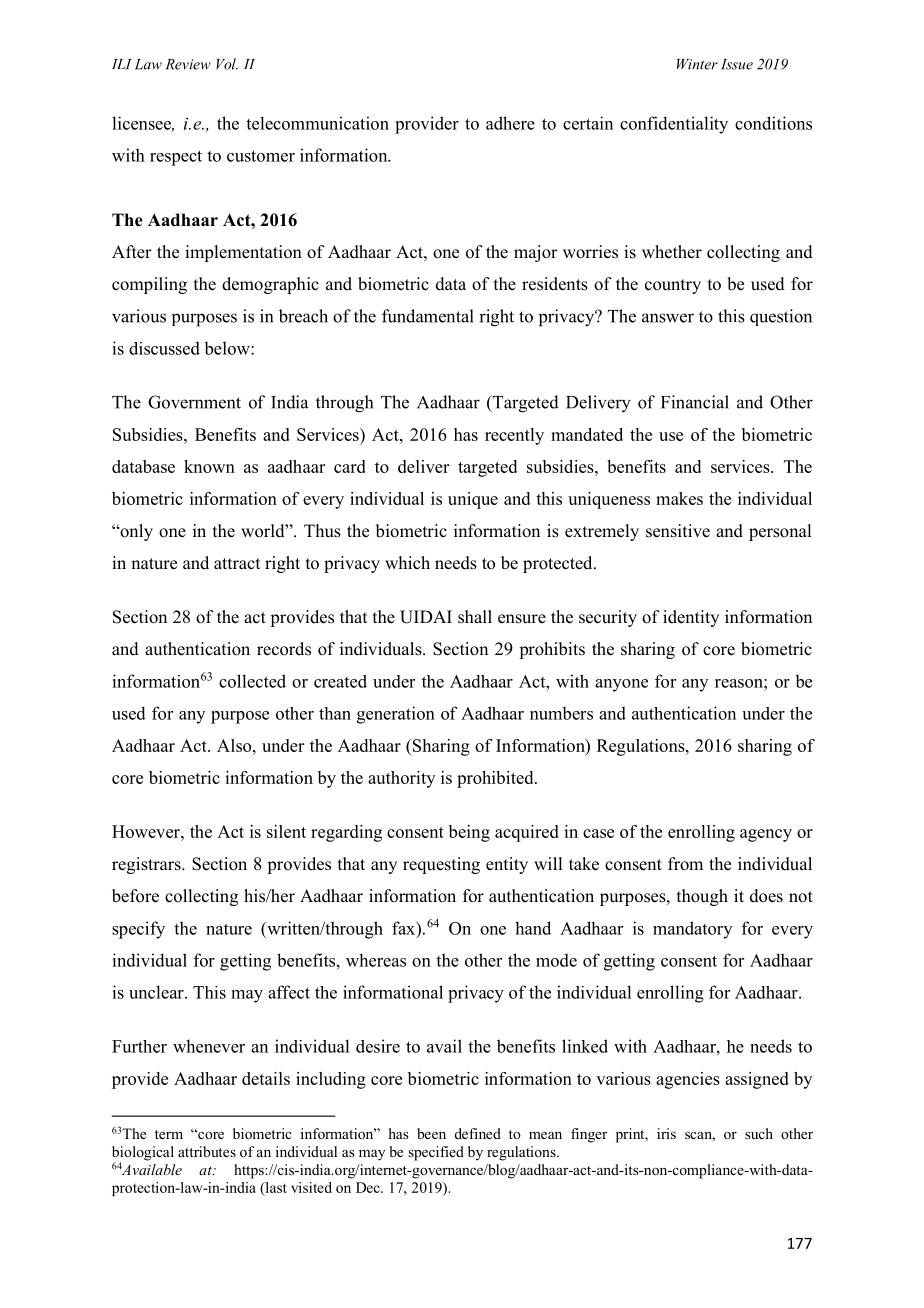 Image resolution: width=924 pixels, height=1308 pixels. Describe the element at coordinates (478, 1133) in the page. I see `defined` at that location.
